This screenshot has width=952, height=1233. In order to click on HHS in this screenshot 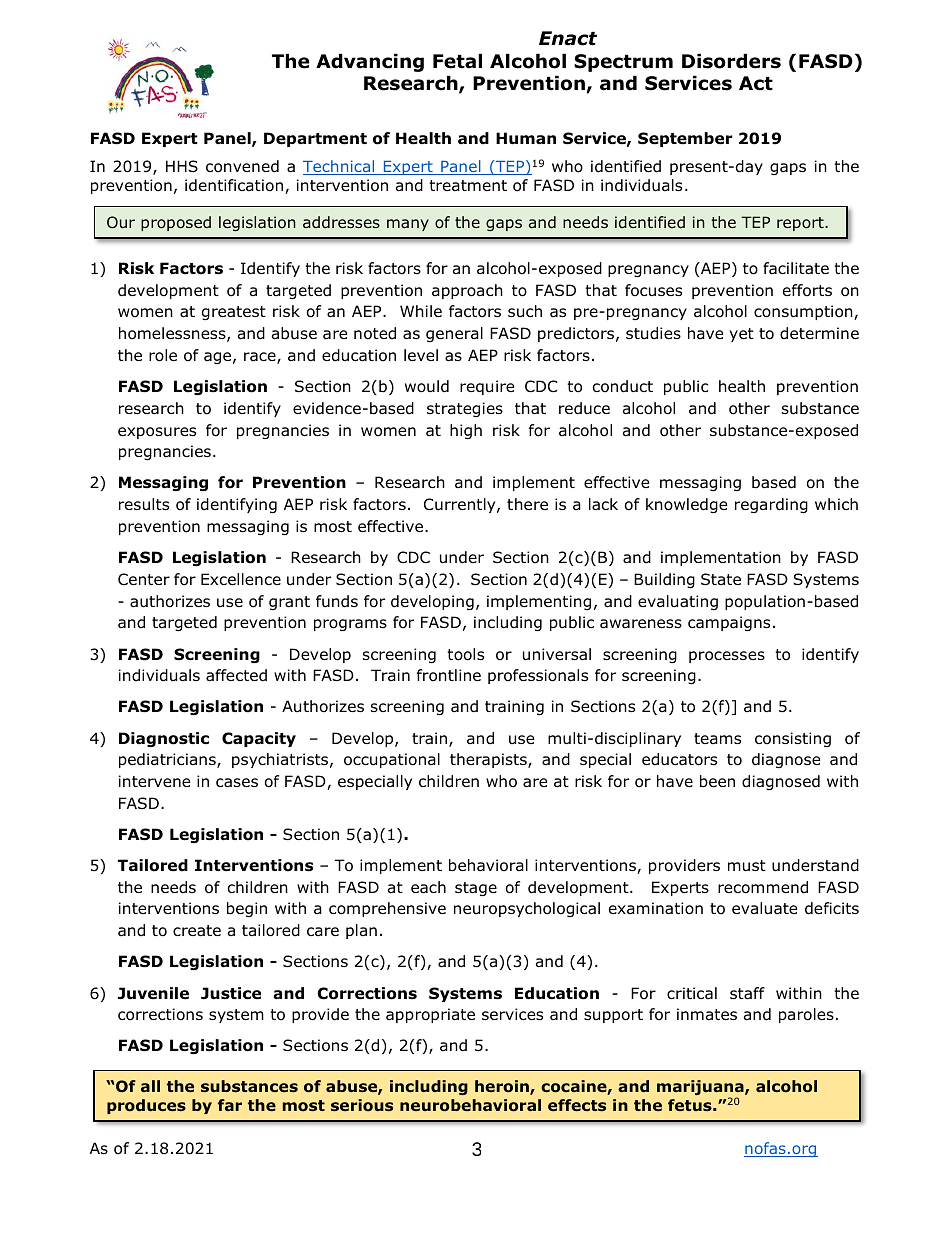, I will do `click(182, 166)`.
